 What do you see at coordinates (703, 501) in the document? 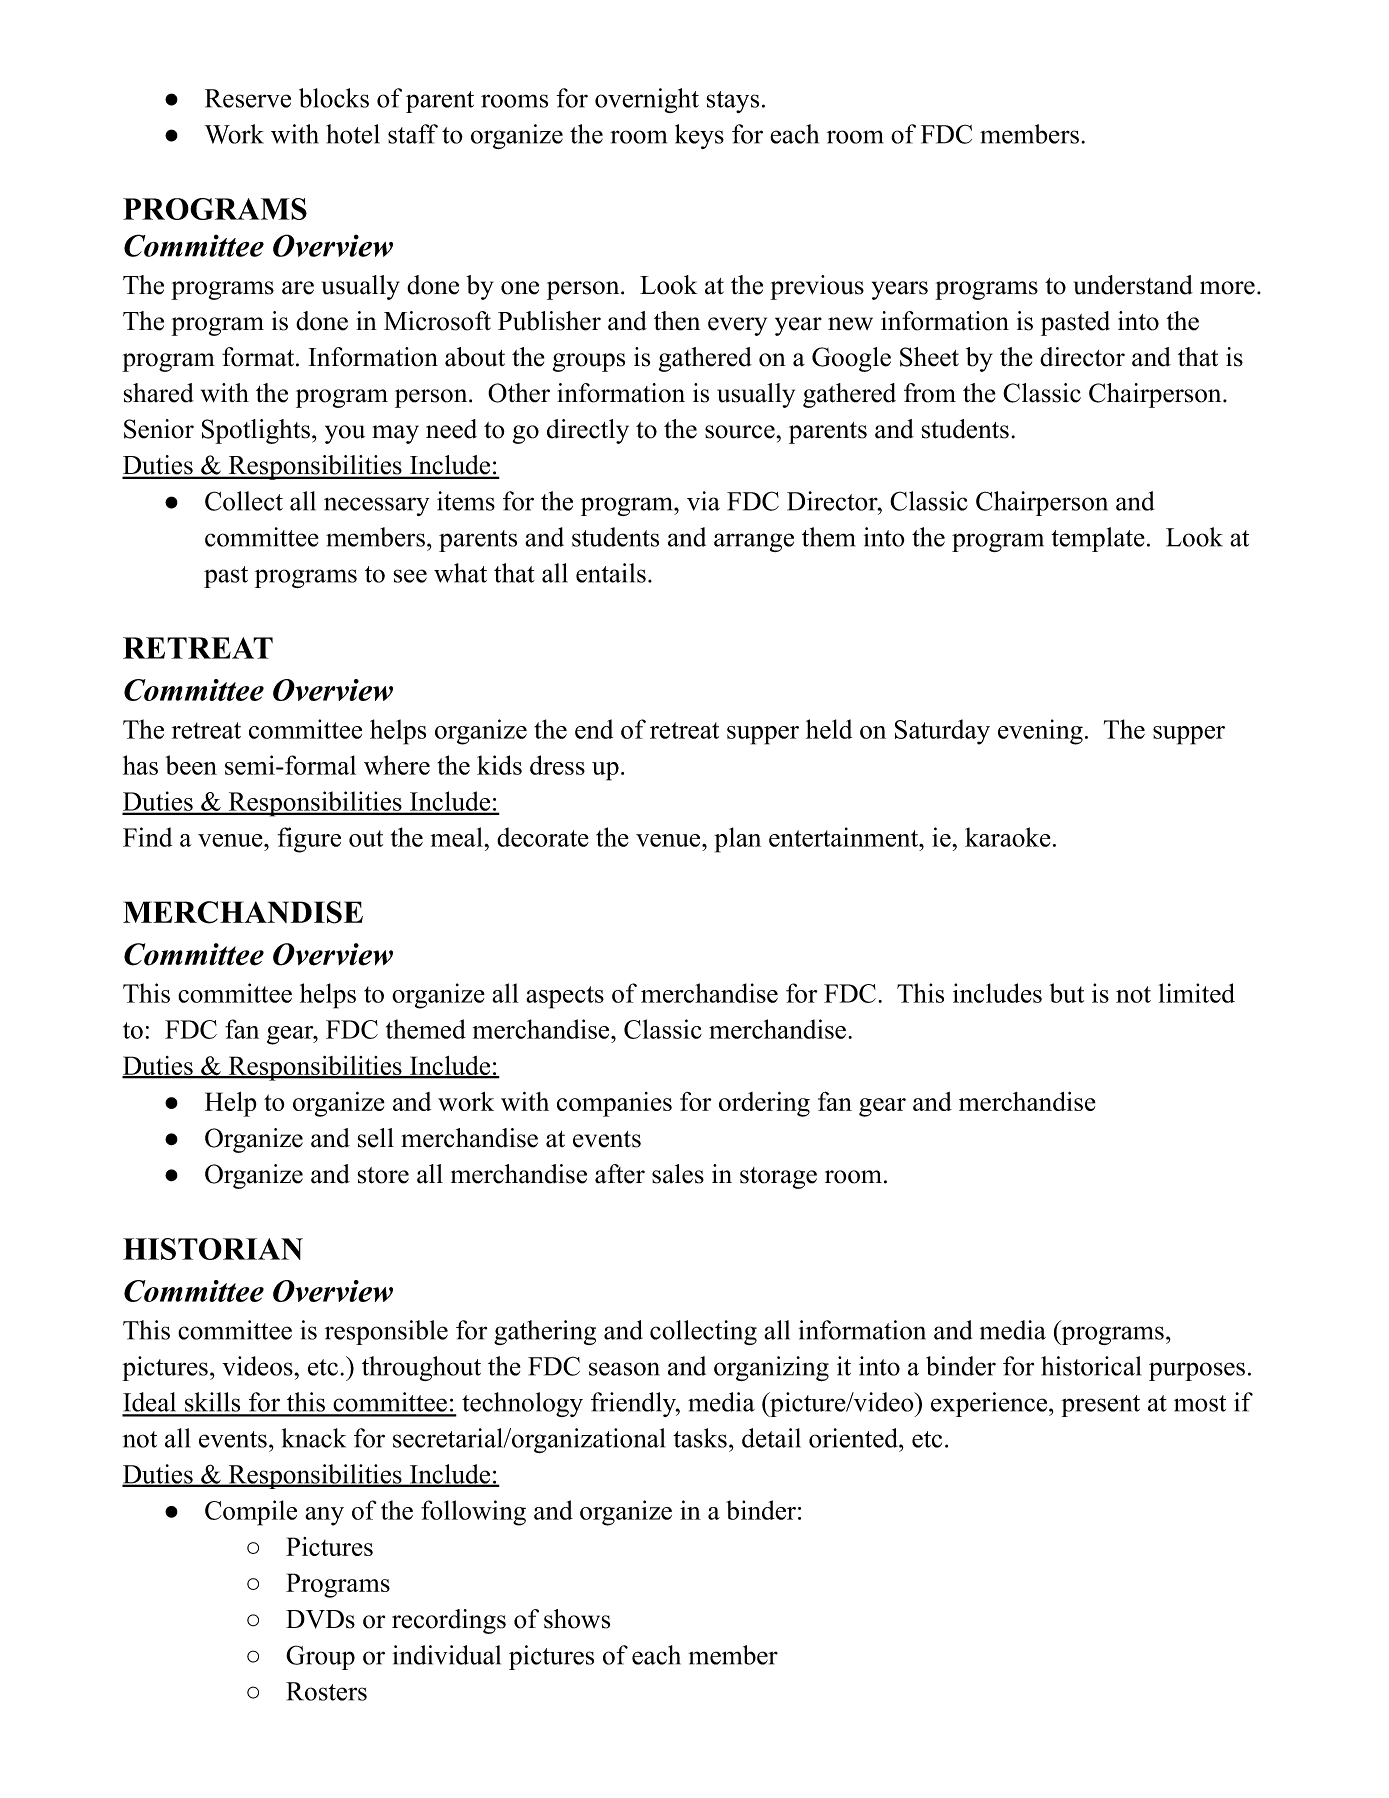
I see `via` at bounding box center [703, 501].
